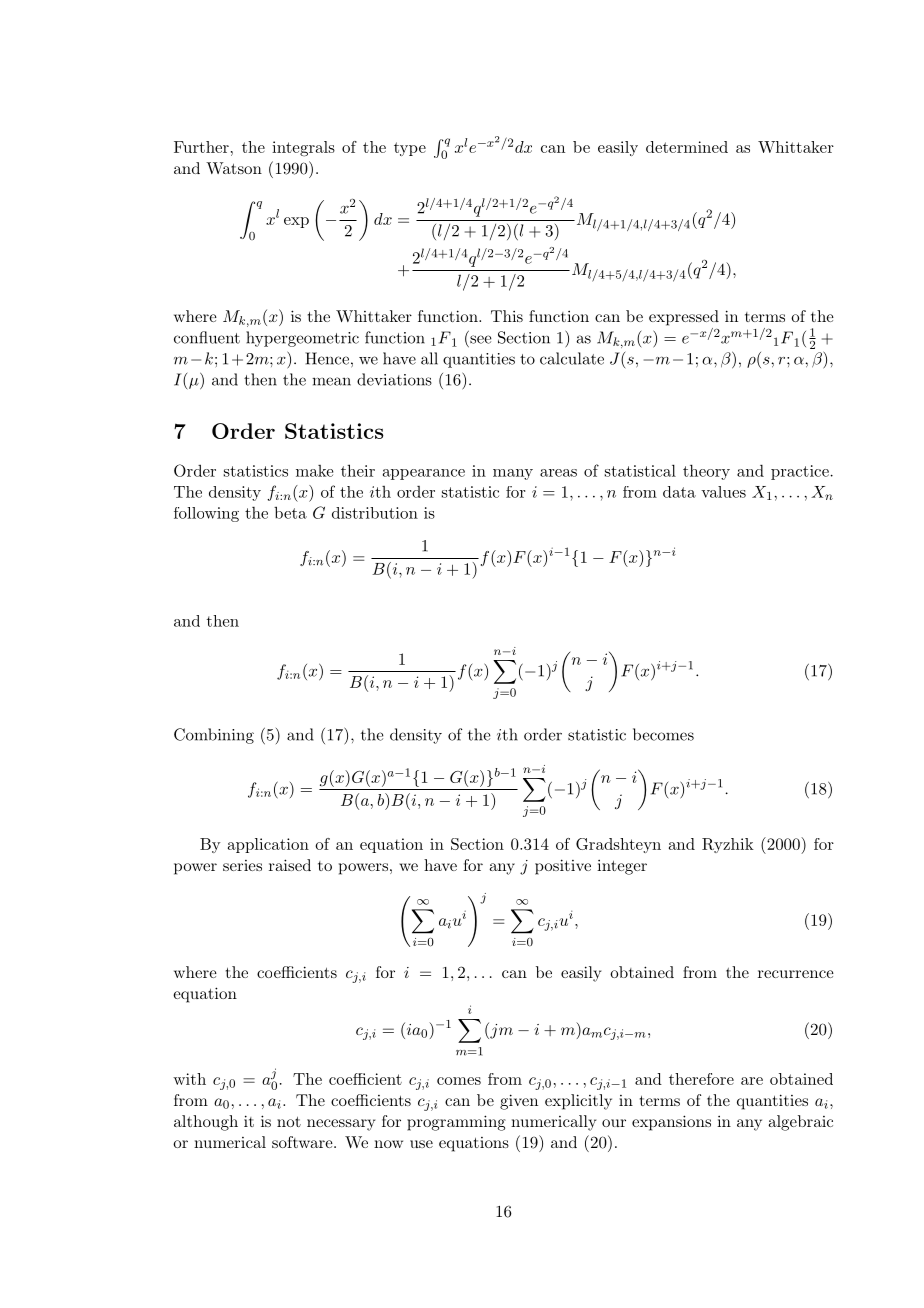  I want to click on type, so click(410, 149).
